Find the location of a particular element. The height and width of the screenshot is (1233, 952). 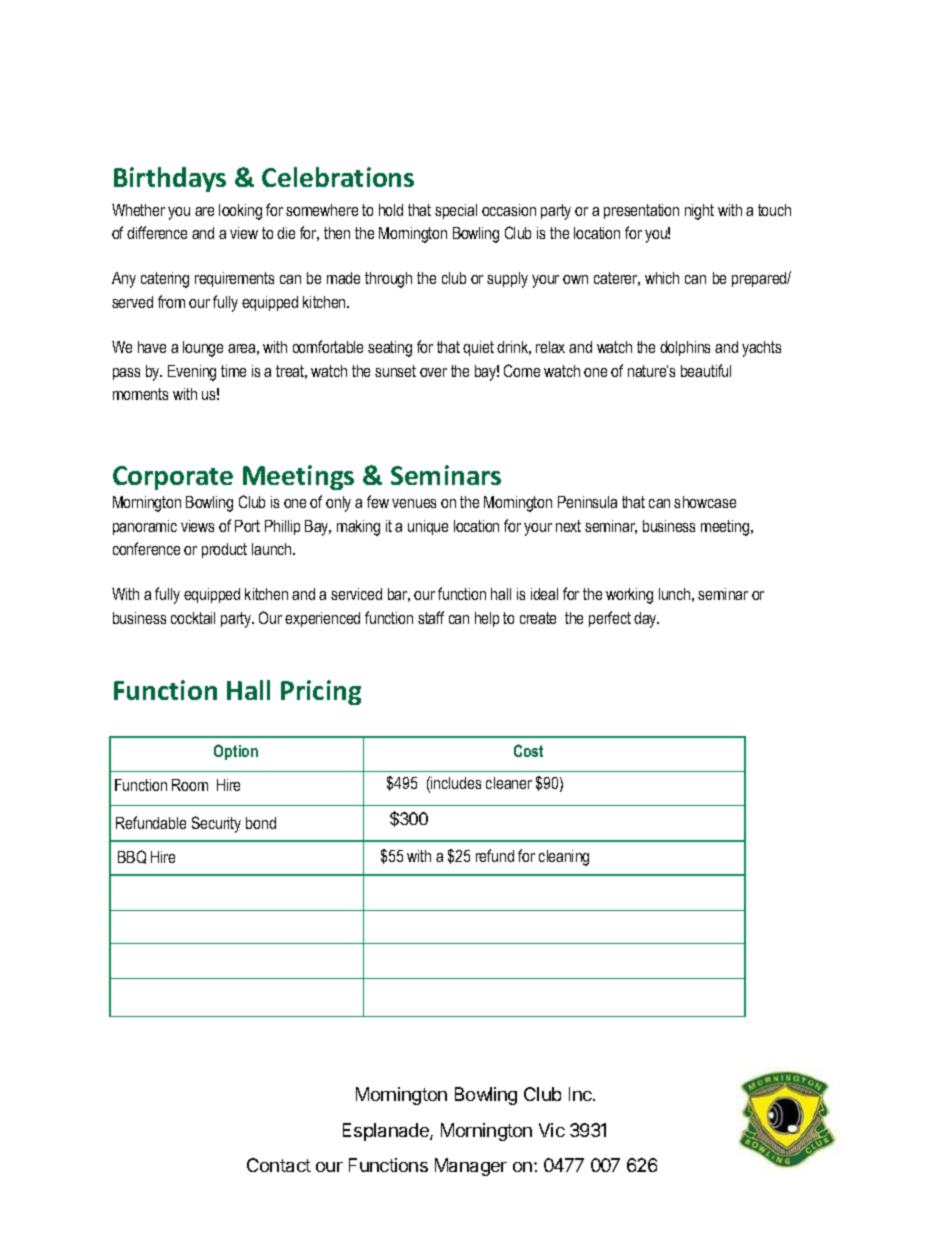

Security is located at coordinates (216, 824).
